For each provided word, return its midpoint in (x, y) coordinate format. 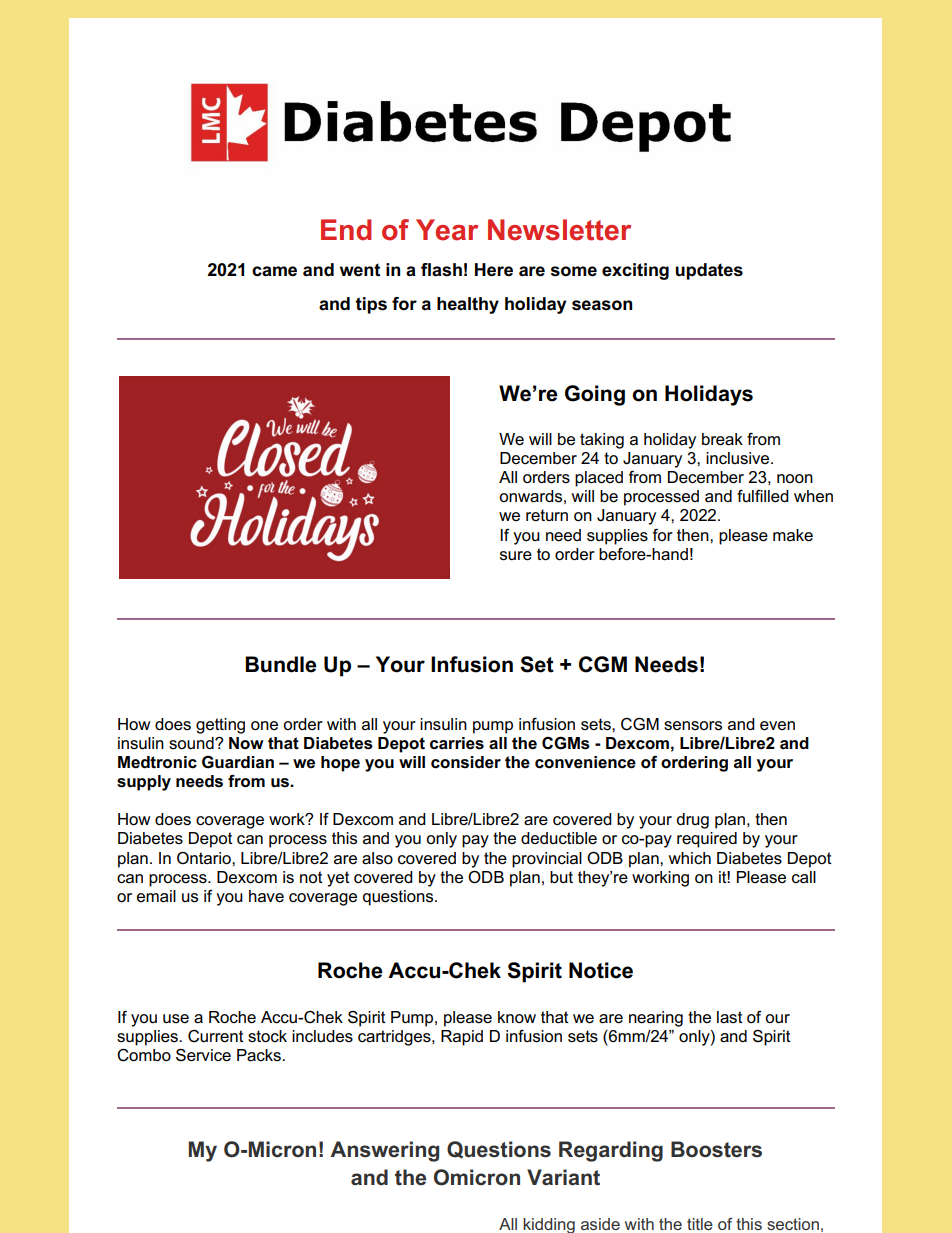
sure (516, 556)
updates (709, 271)
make (793, 535)
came (274, 271)
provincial (547, 860)
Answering (384, 1151)
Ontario (205, 858)
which (690, 858)
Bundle (281, 664)
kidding (549, 1225)
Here (494, 270)
